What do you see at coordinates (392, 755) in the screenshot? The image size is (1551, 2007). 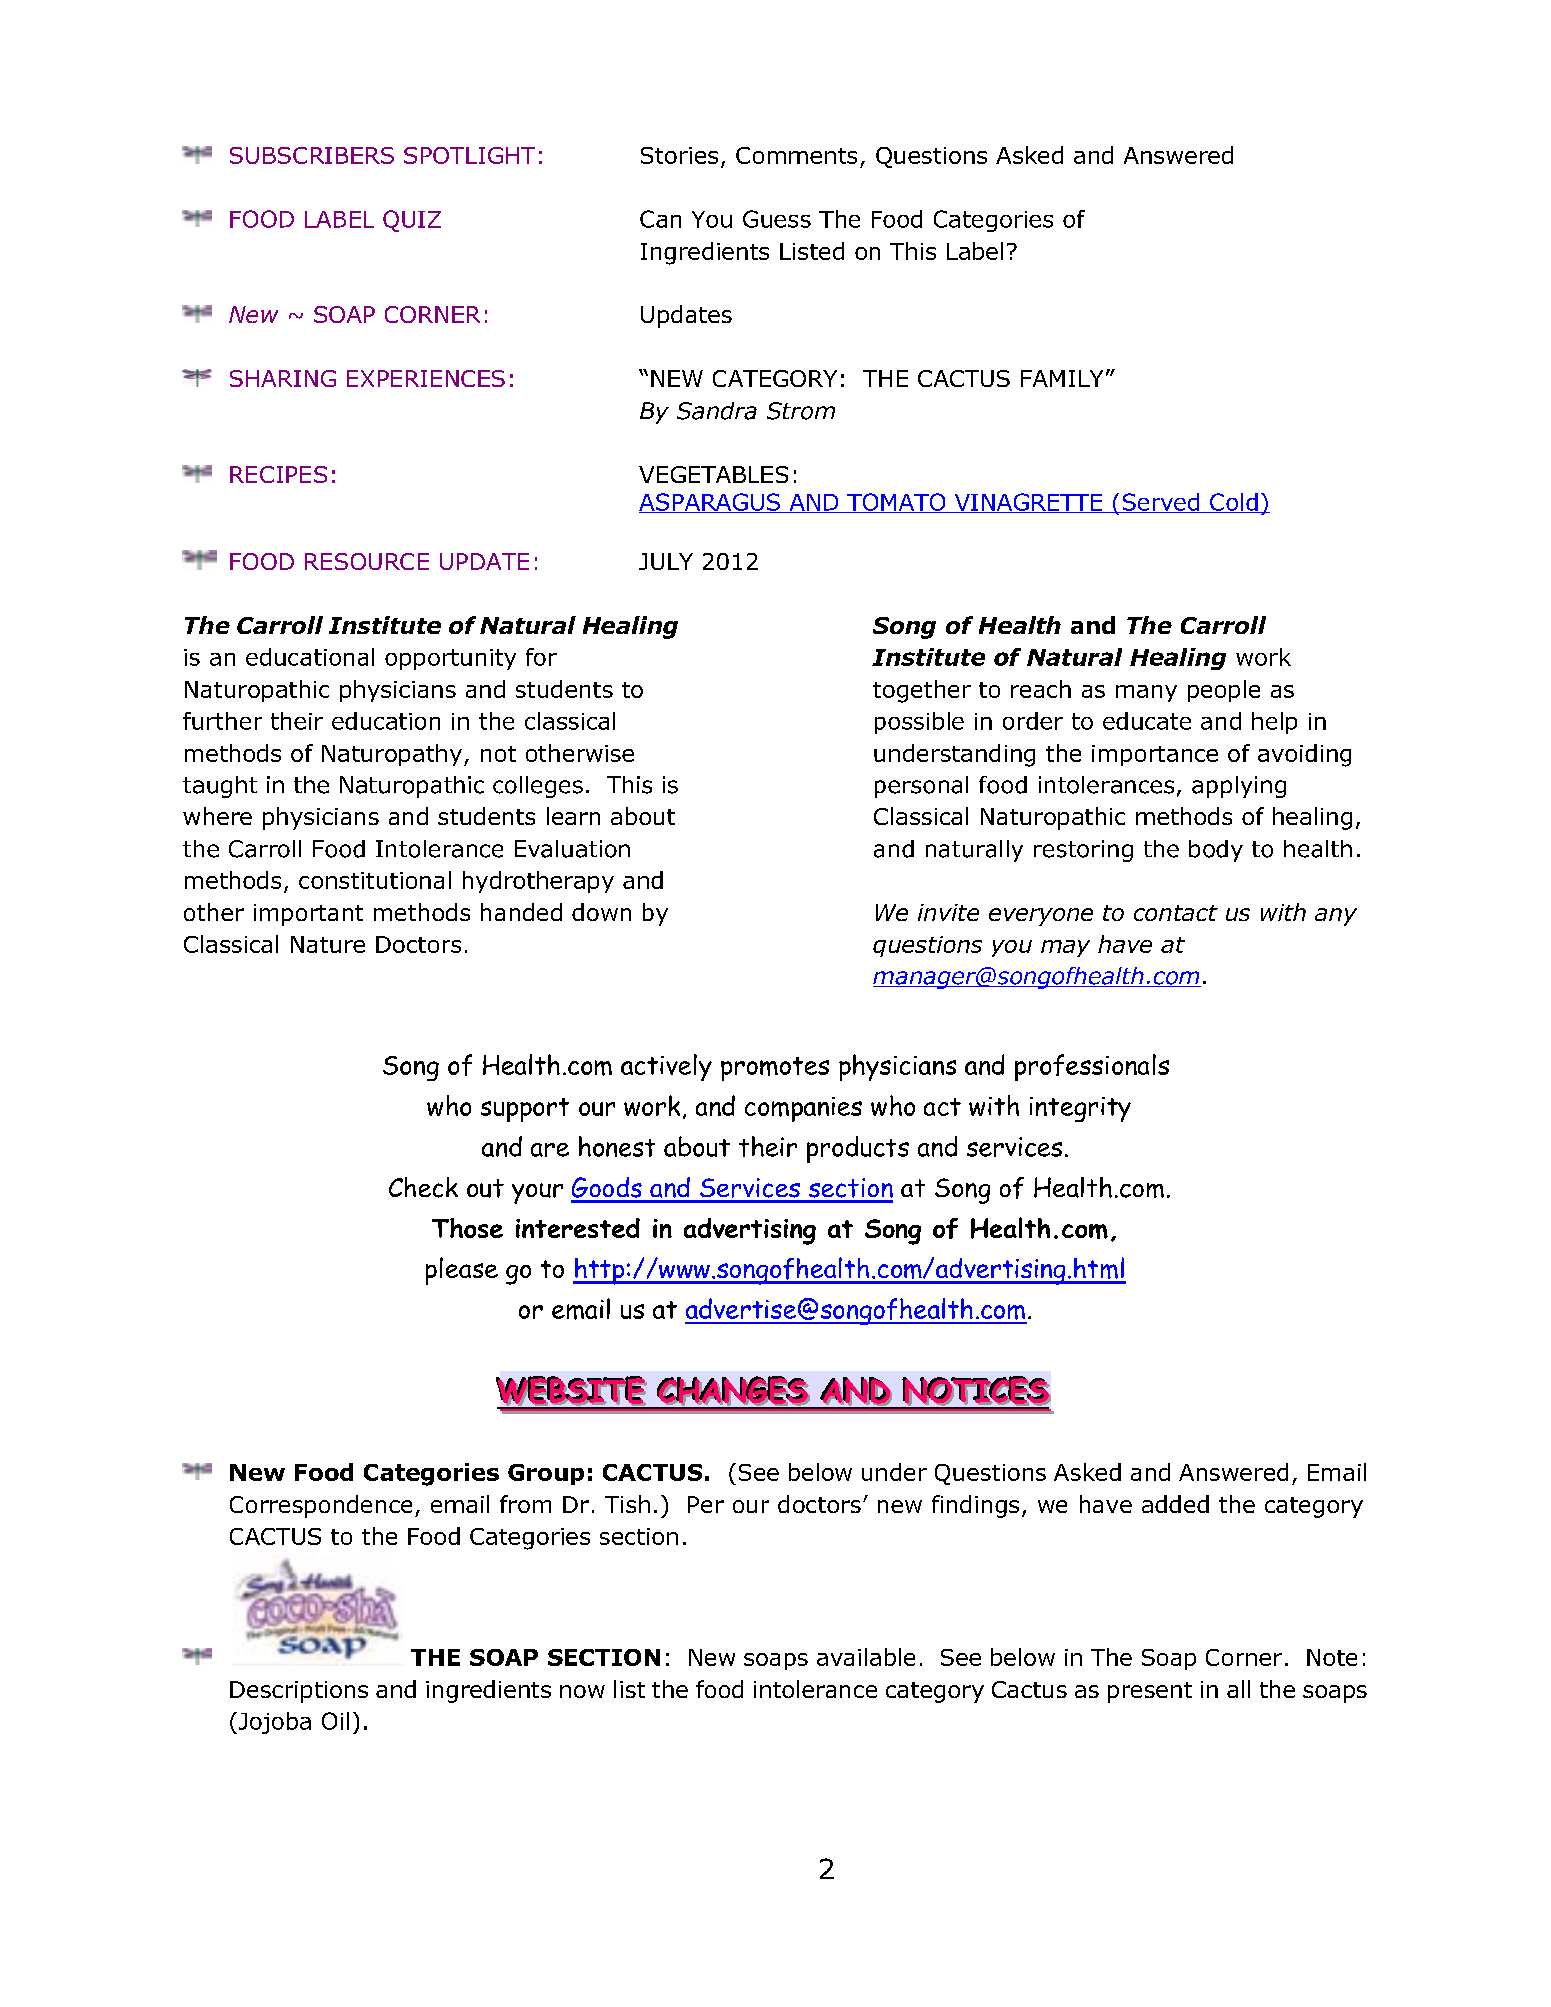 I see `Naturopathy` at bounding box center [392, 755].
